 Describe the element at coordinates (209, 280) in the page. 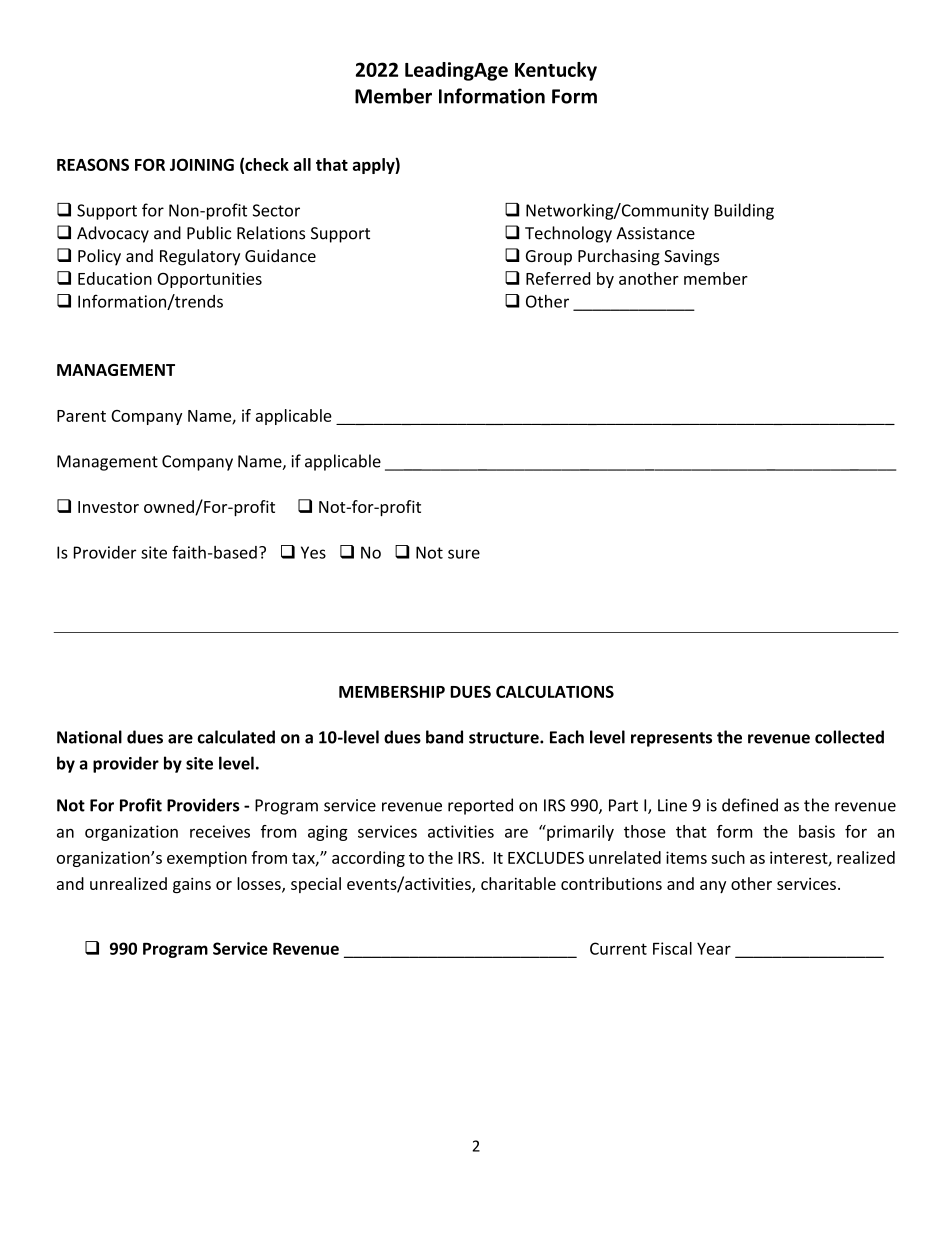

I see `Opportunities` at that location.
